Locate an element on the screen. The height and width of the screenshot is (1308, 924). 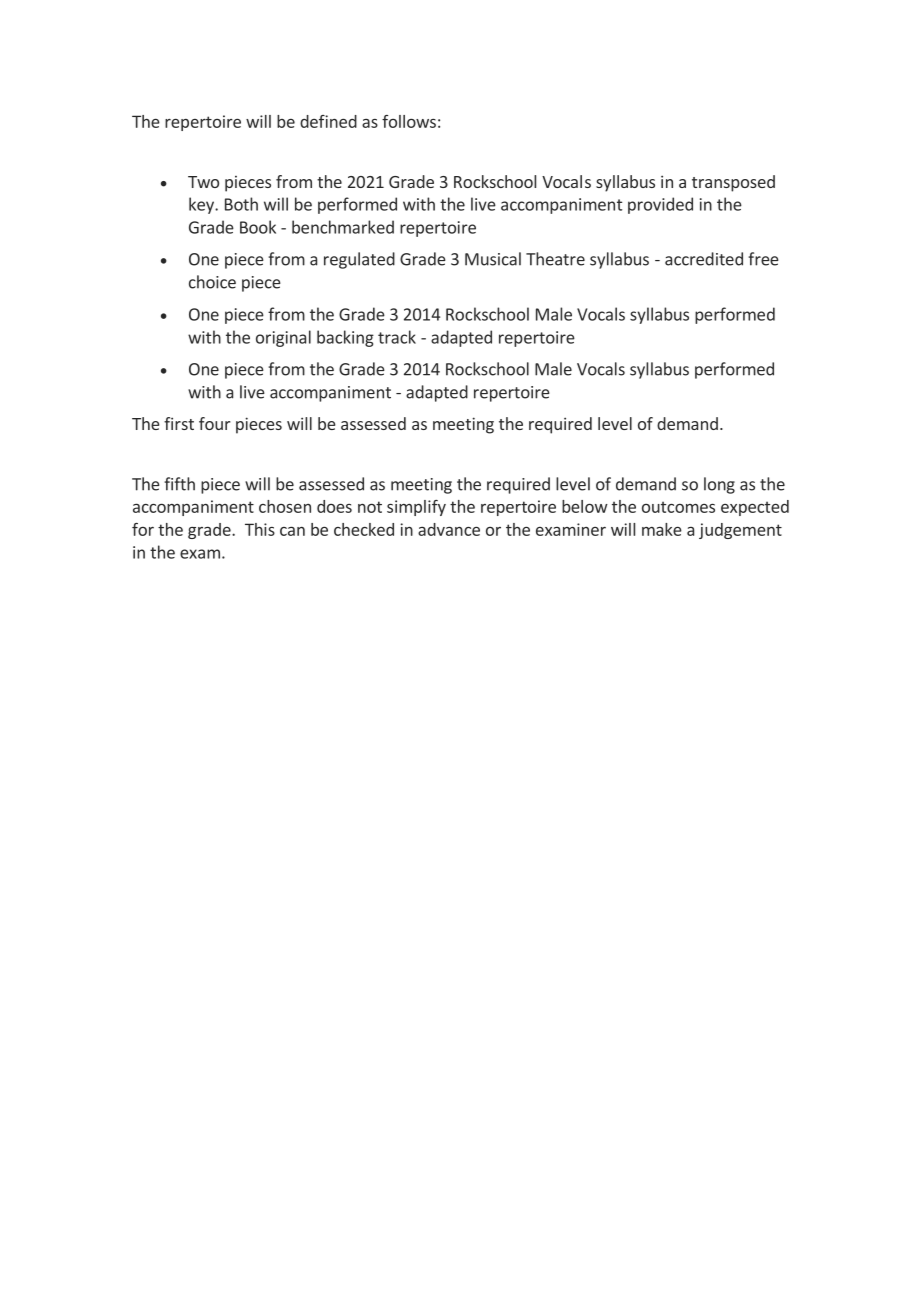
track is located at coordinates (397, 337).
